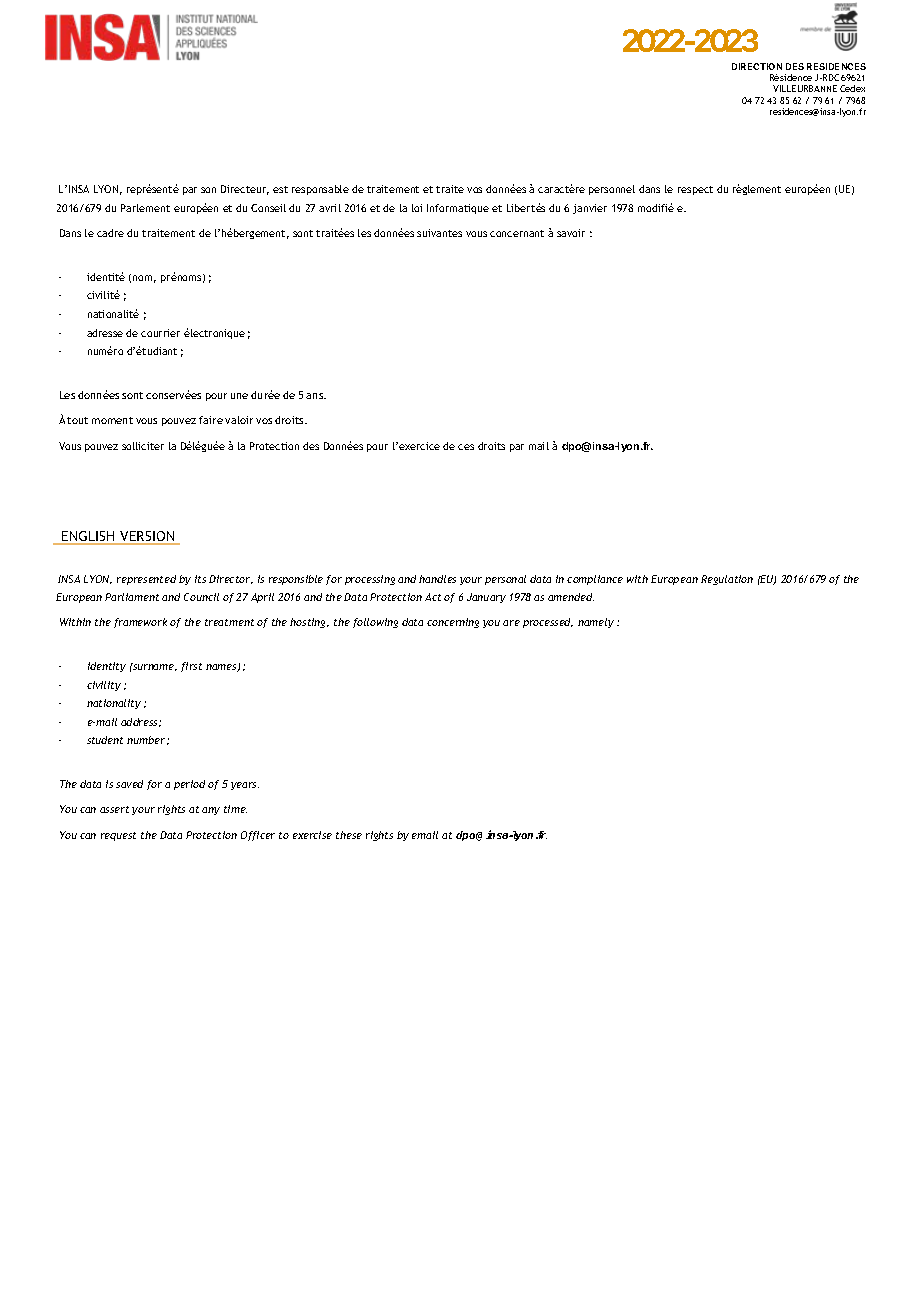 The width and height of the screenshot is (924, 1307). I want to click on adresse, so click(105, 333).
